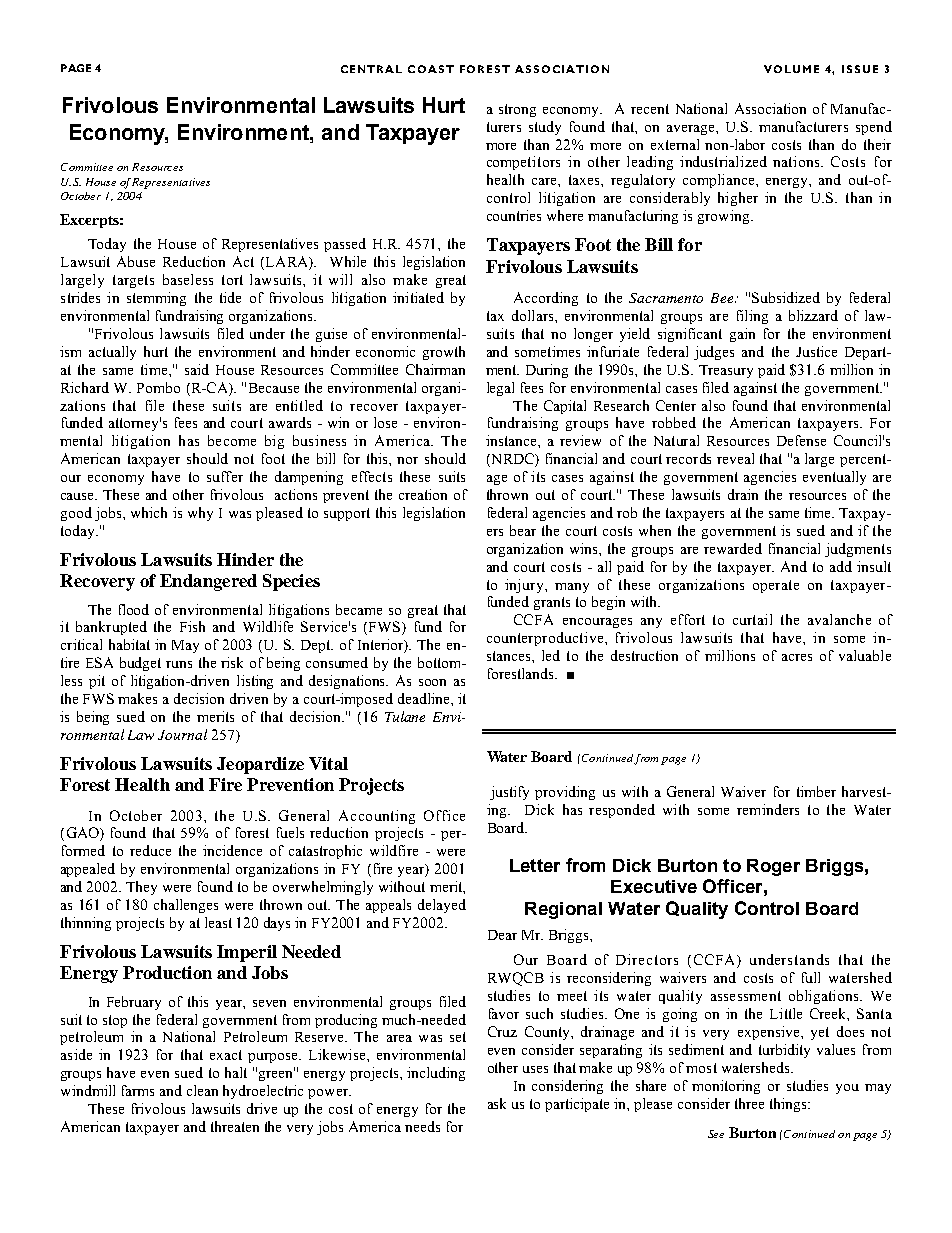 Image resolution: width=952 pixels, height=1233 pixels. What do you see at coordinates (134, 609) in the screenshot?
I see `flood` at bounding box center [134, 609].
